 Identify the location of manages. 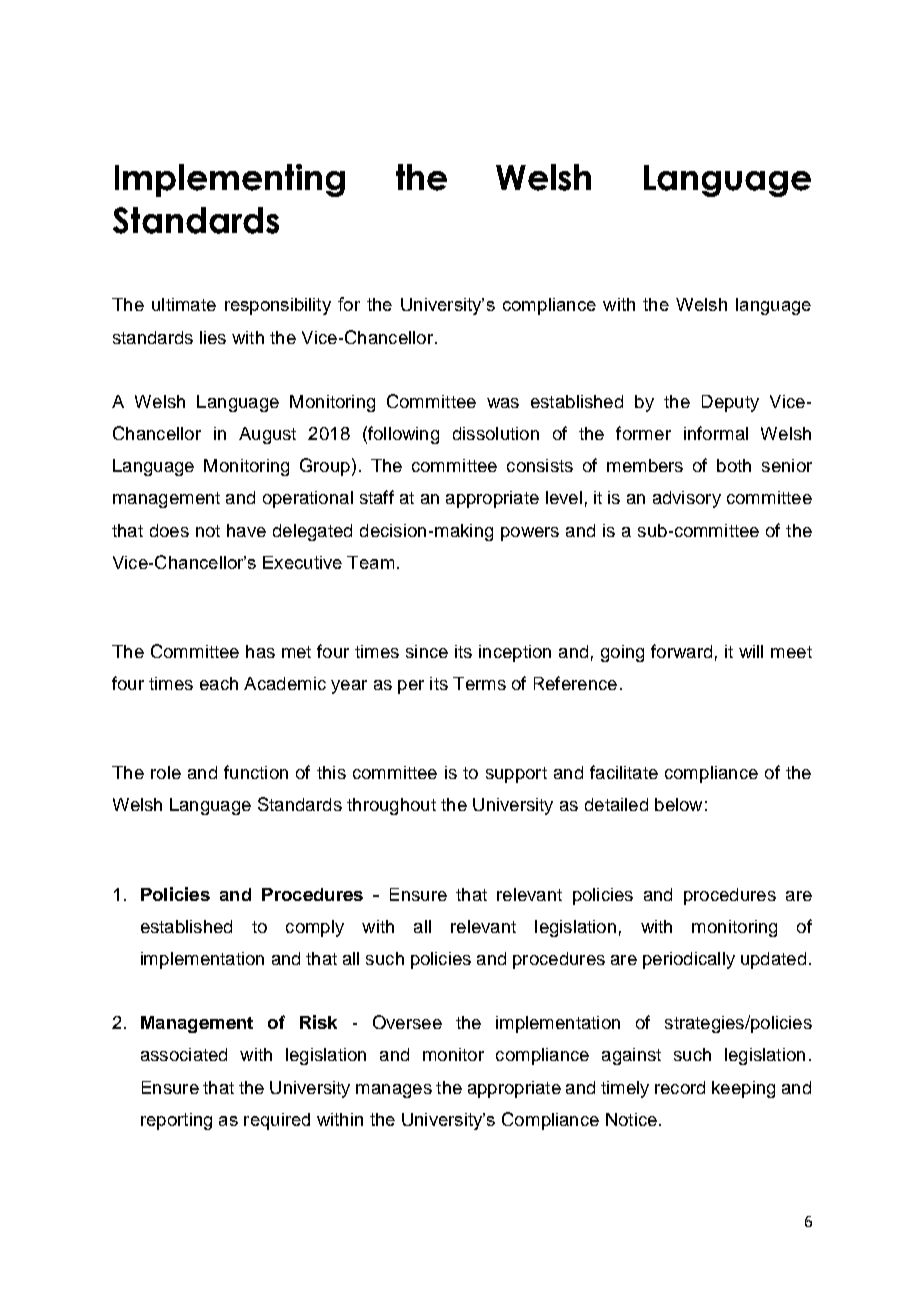
(394, 1091).
